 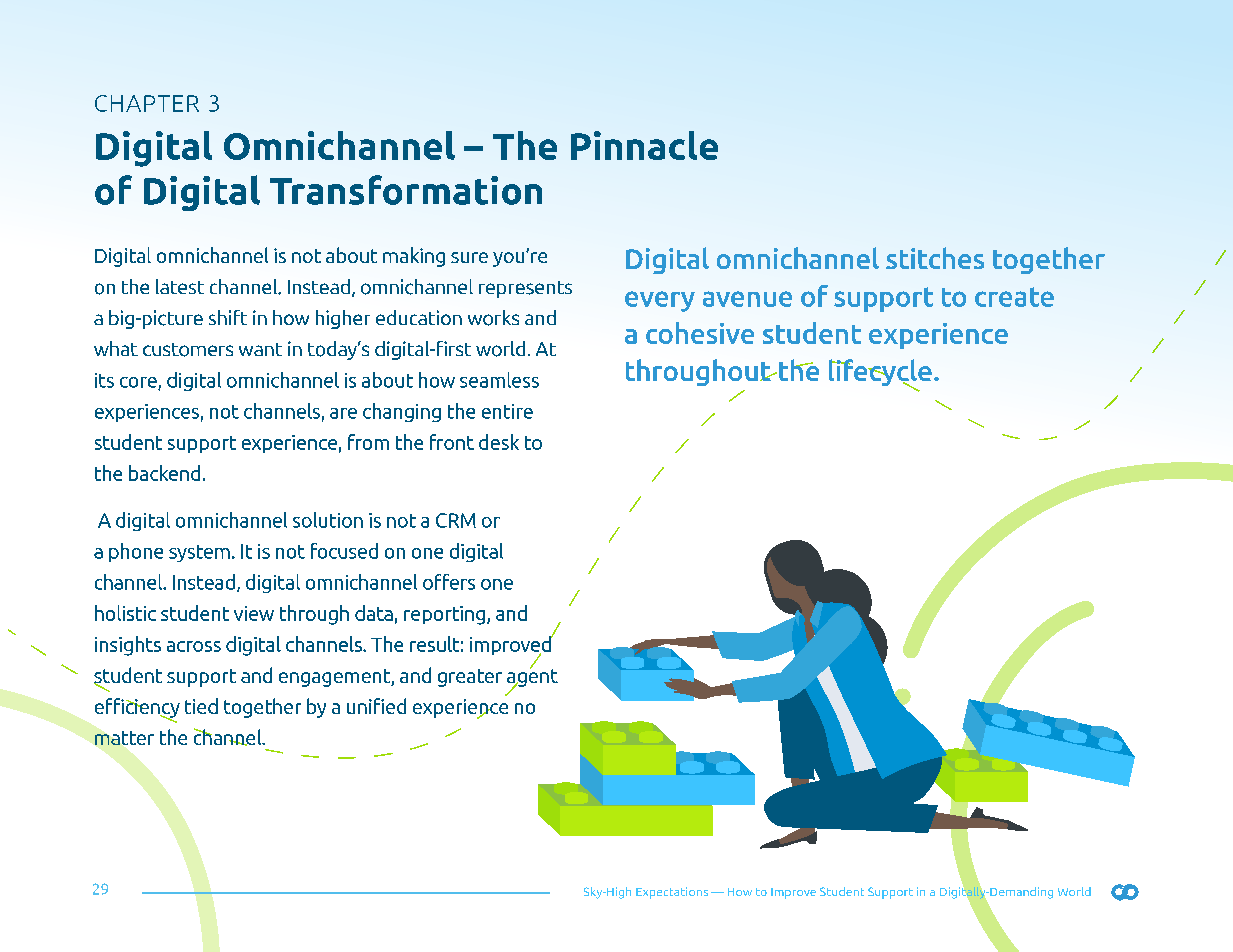 I want to click on backend, so click(x=164, y=473).
